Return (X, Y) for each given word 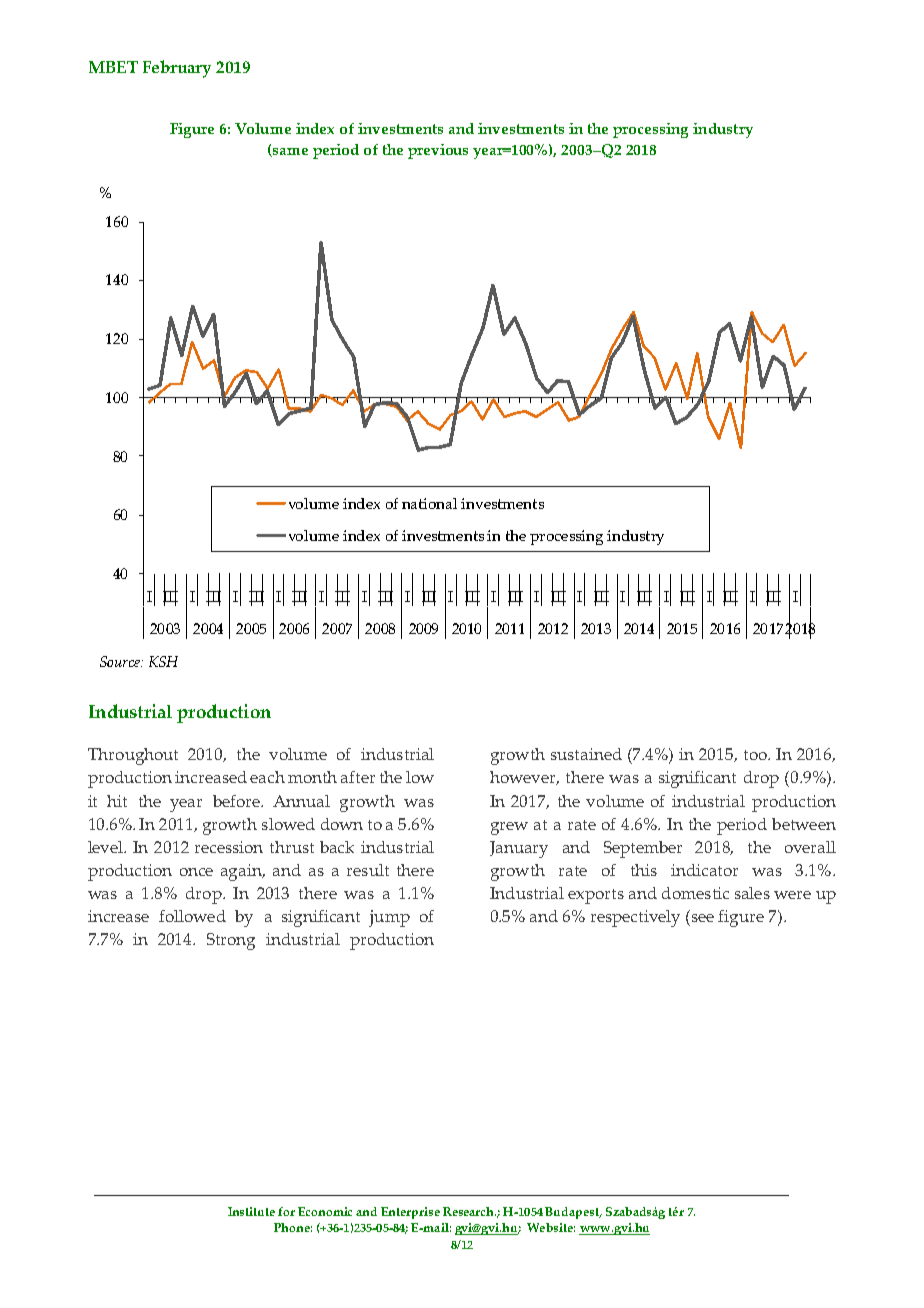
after (358, 777)
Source (121, 661)
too (756, 755)
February (177, 69)
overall (810, 847)
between (804, 824)
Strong (231, 941)
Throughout (133, 756)
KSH (163, 661)
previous (438, 151)
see (703, 918)
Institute (251, 1211)
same (289, 152)
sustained (586, 754)
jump (389, 918)
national (429, 503)
